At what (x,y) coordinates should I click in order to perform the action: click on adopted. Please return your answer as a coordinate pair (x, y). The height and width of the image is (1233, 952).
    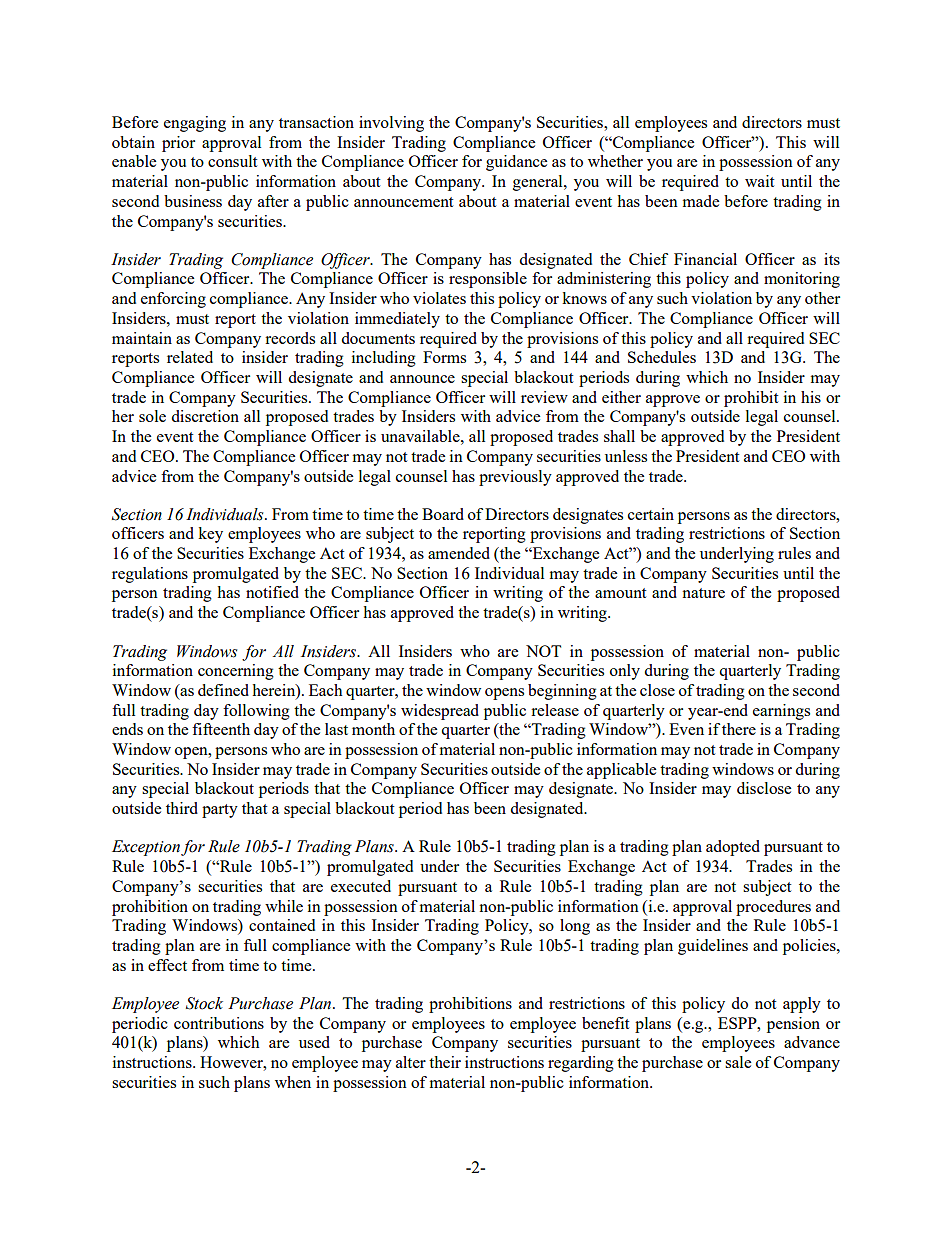
    Looking at the image, I should click on (733, 848).
